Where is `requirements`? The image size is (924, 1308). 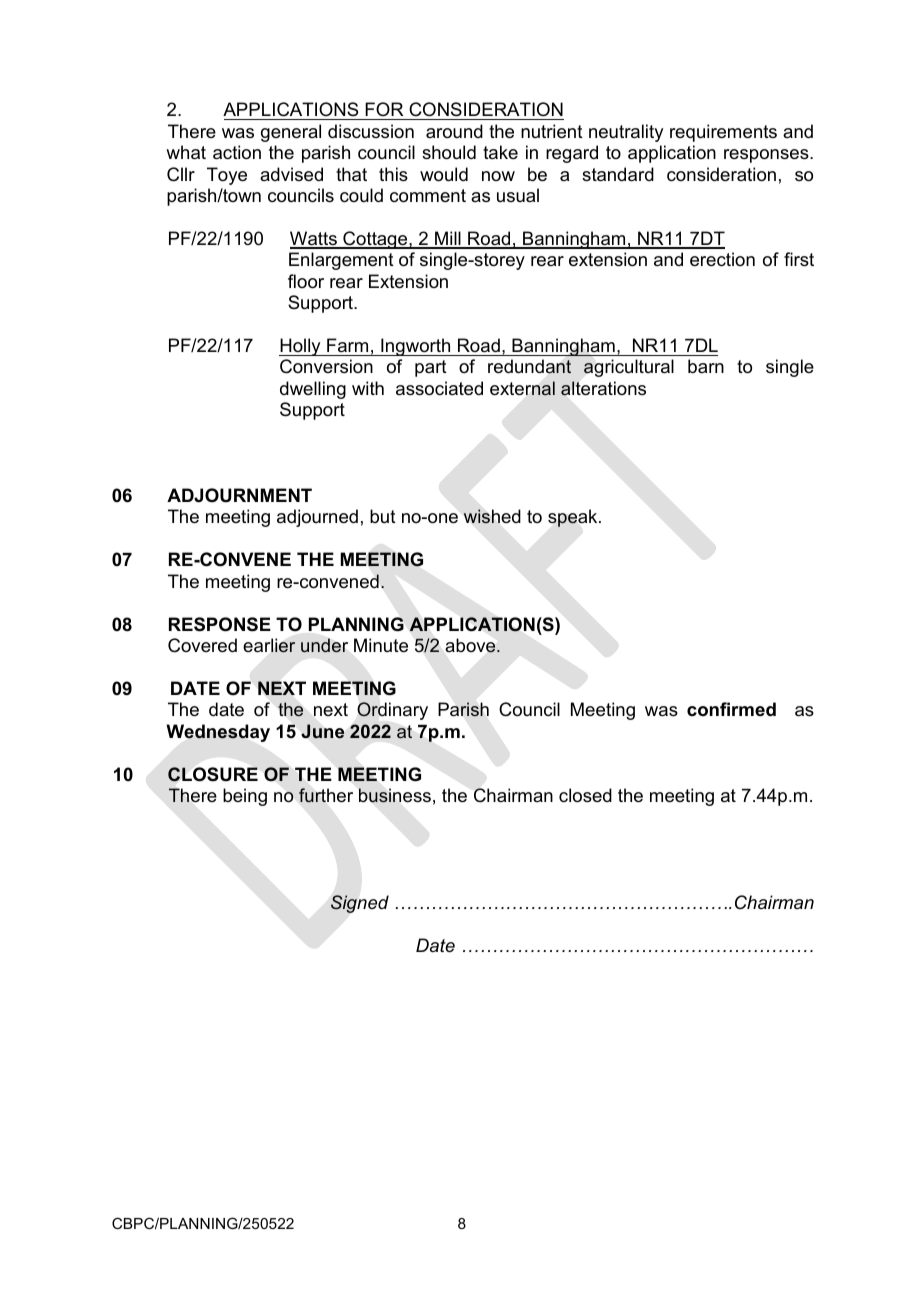
requirements is located at coordinates (723, 133).
